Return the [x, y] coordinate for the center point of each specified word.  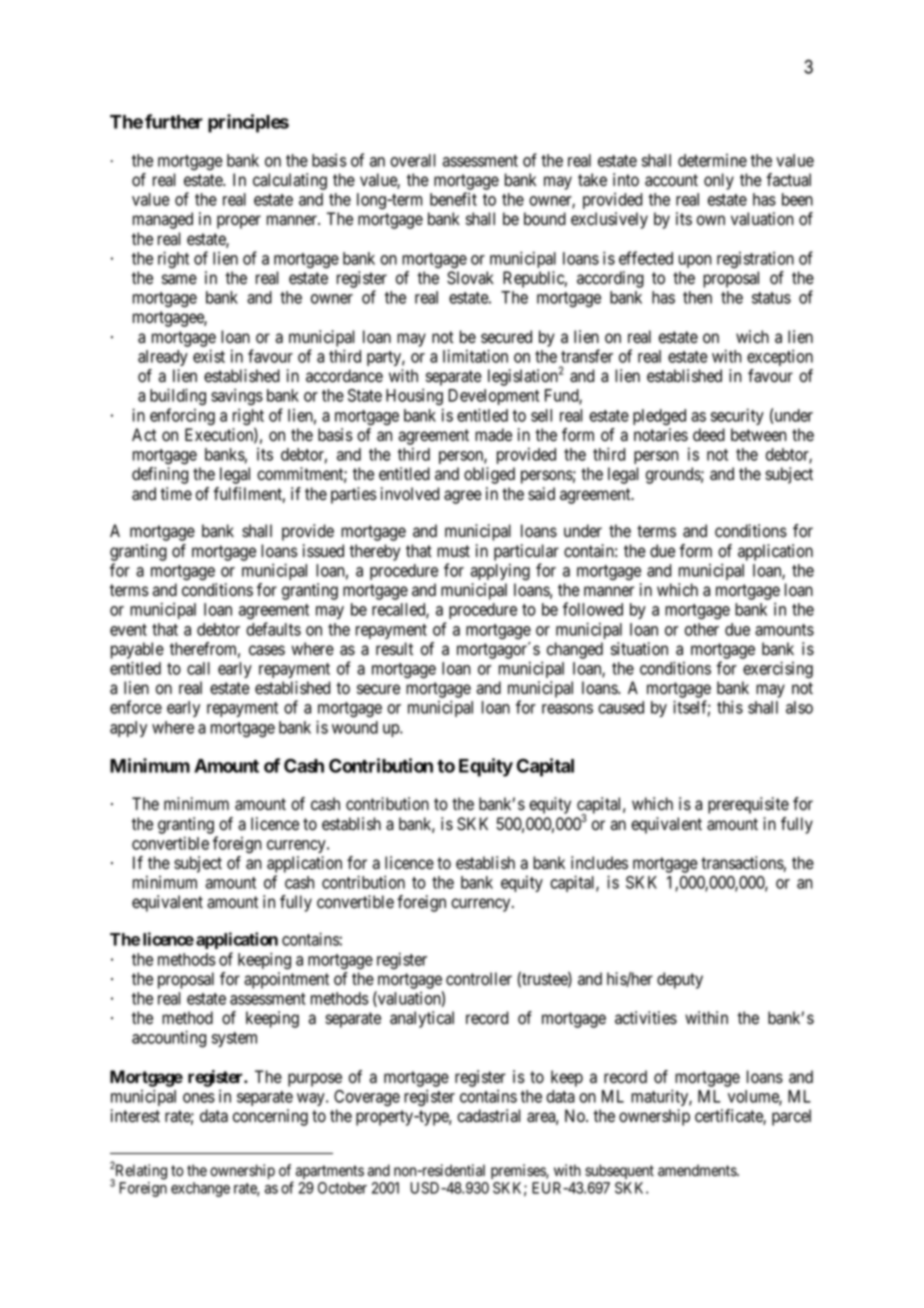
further [174, 121]
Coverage [367, 1098]
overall [412, 160]
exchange [200, 1189]
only [719, 181]
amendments [698, 1170]
